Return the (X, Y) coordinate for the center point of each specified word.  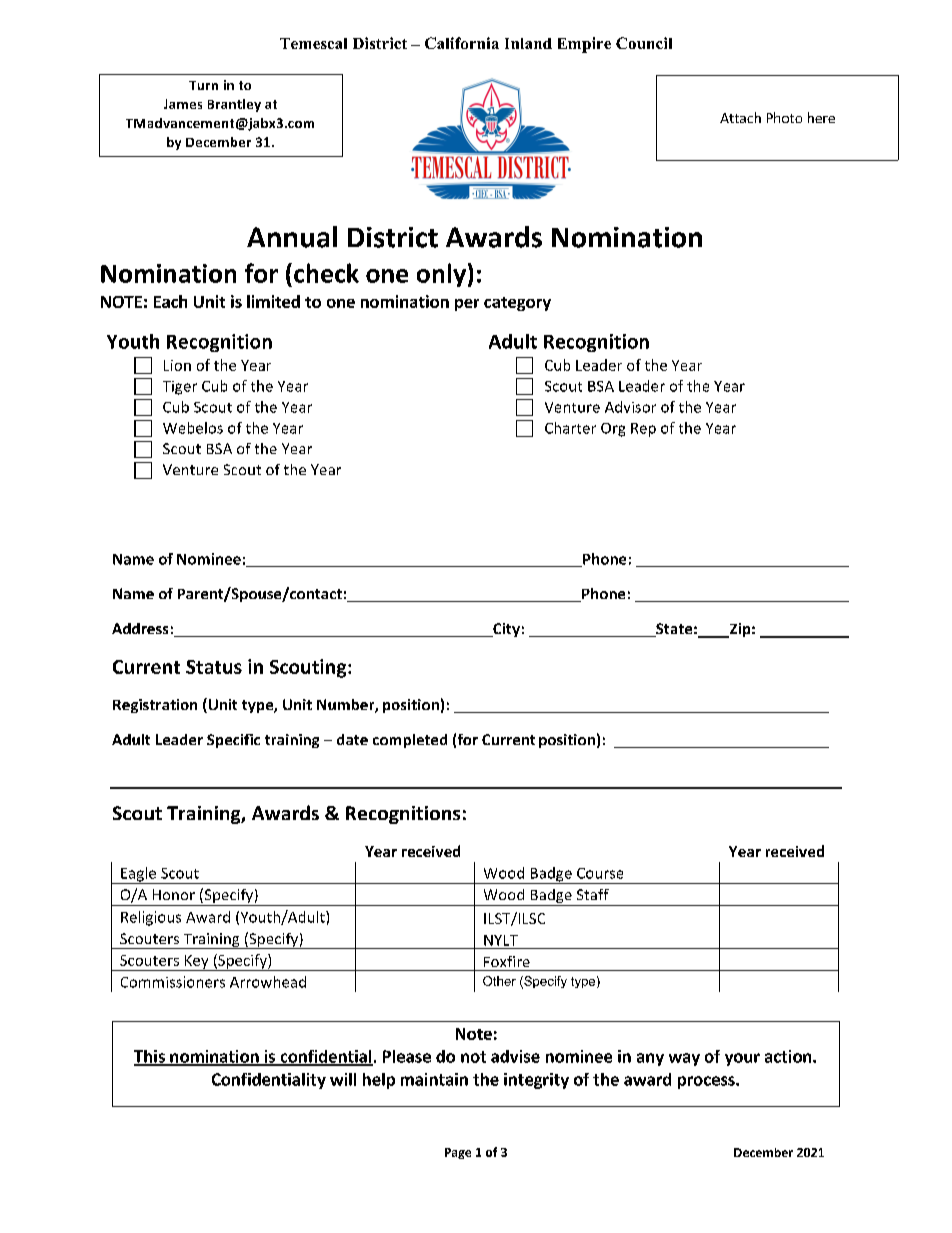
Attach (740, 117)
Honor (174, 894)
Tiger (180, 388)
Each (170, 301)
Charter (570, 428)
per (467, 305)
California (462, 43)
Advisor (630, 407)
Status (214, 667)
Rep (643, 430)
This (150, 1057)
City (505, 630)
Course (600, 873)
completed (410, 741)
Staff (593, 894)
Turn (203, 85)
